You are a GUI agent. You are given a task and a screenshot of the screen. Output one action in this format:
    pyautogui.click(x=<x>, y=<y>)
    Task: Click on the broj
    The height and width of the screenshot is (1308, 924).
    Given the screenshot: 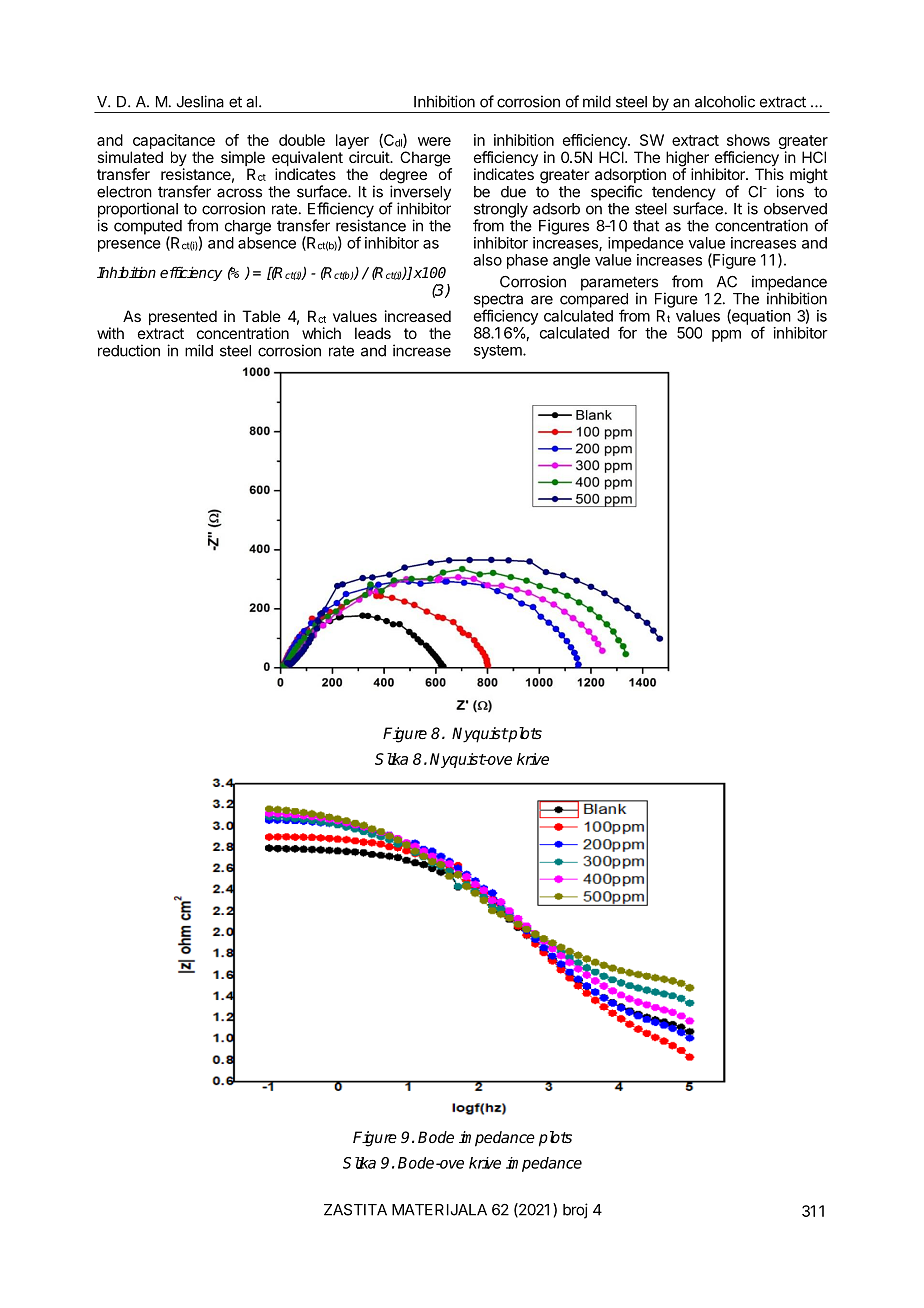 What is the action you would take?
    pyautogui.click(x=575, y=1211)
